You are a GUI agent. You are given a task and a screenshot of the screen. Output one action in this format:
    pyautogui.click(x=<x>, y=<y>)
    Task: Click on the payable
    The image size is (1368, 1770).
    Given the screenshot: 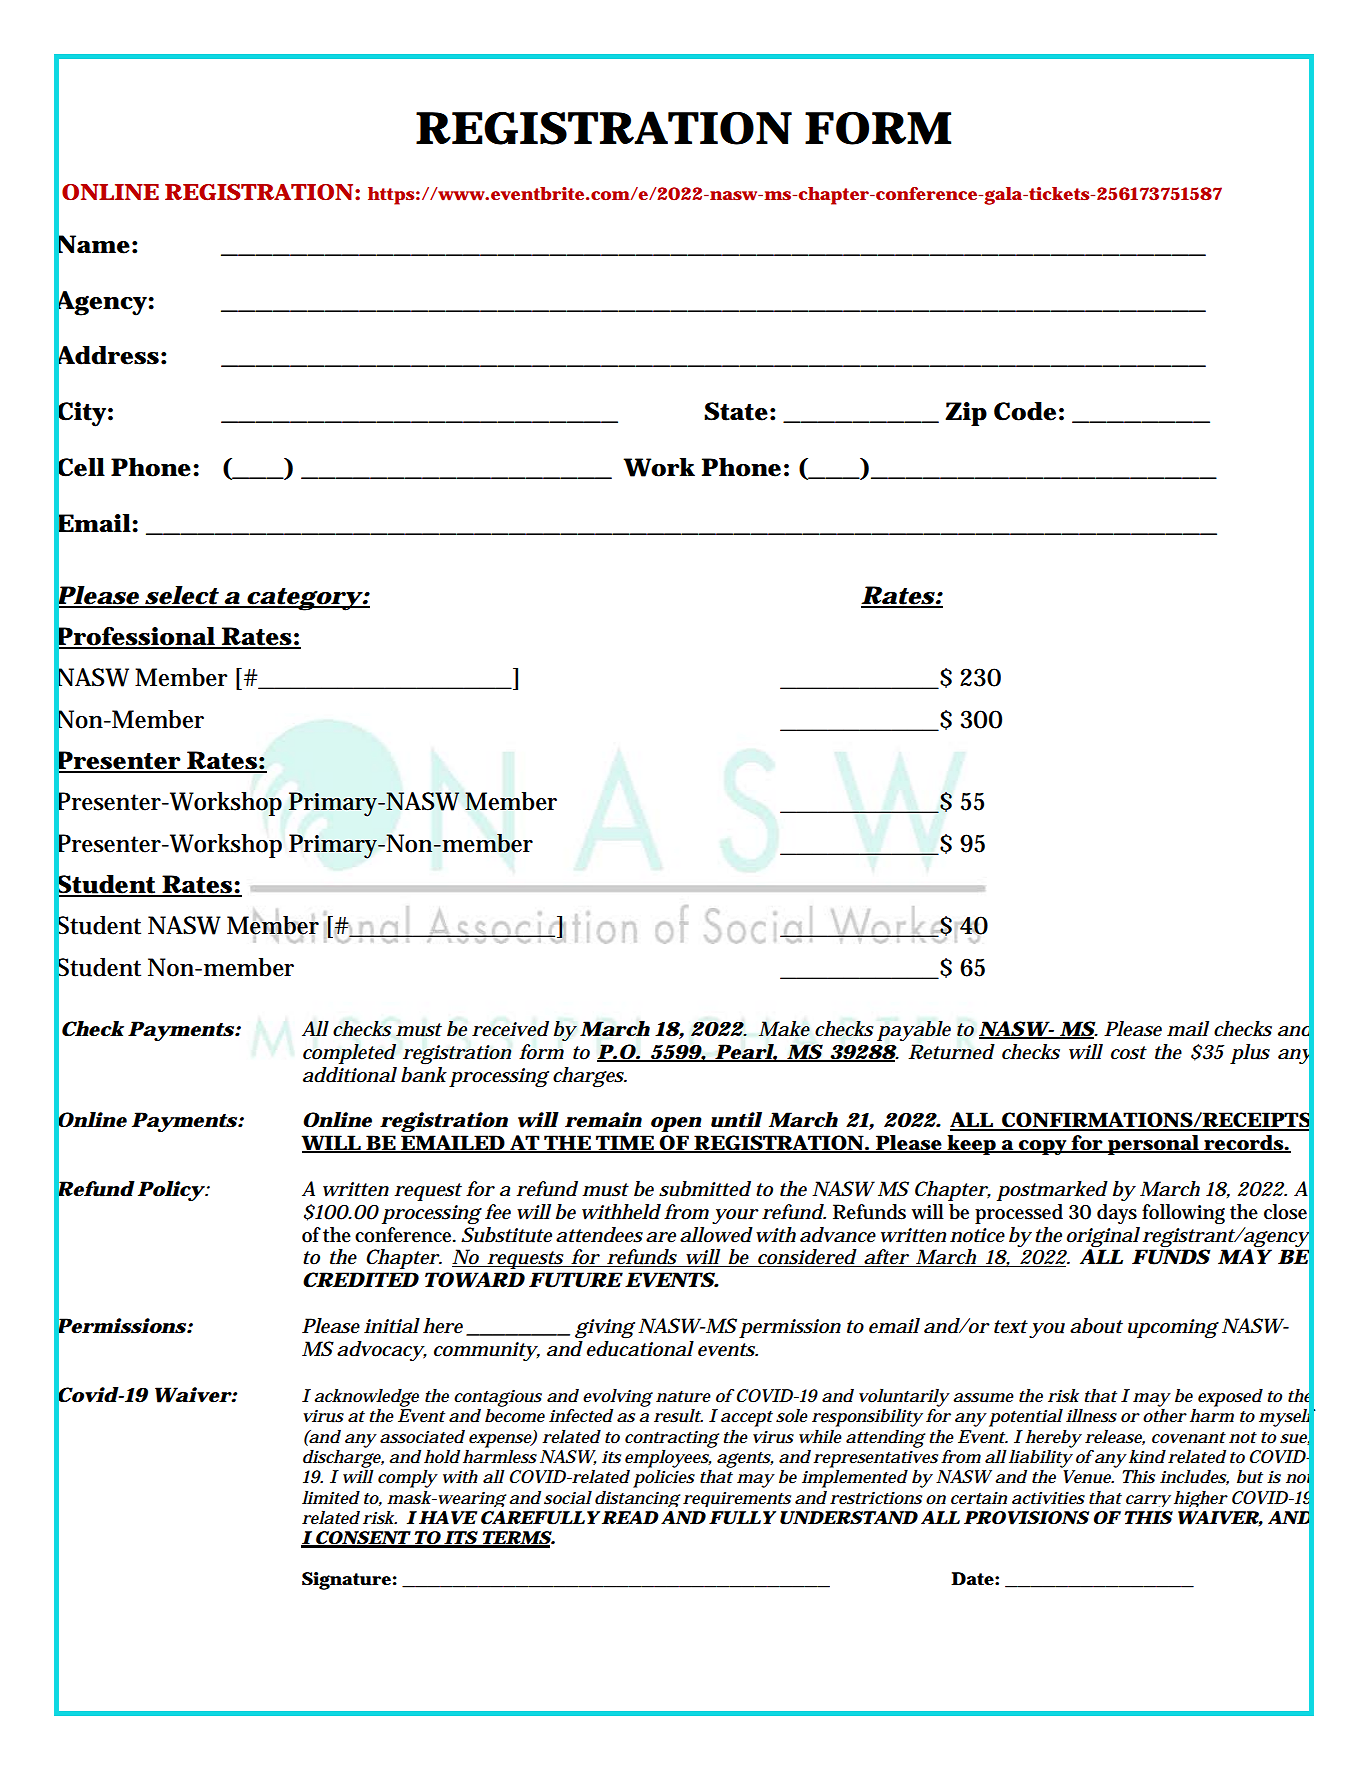 What is the action you would take?
    pyautogui.click(x=914, y=1031)
